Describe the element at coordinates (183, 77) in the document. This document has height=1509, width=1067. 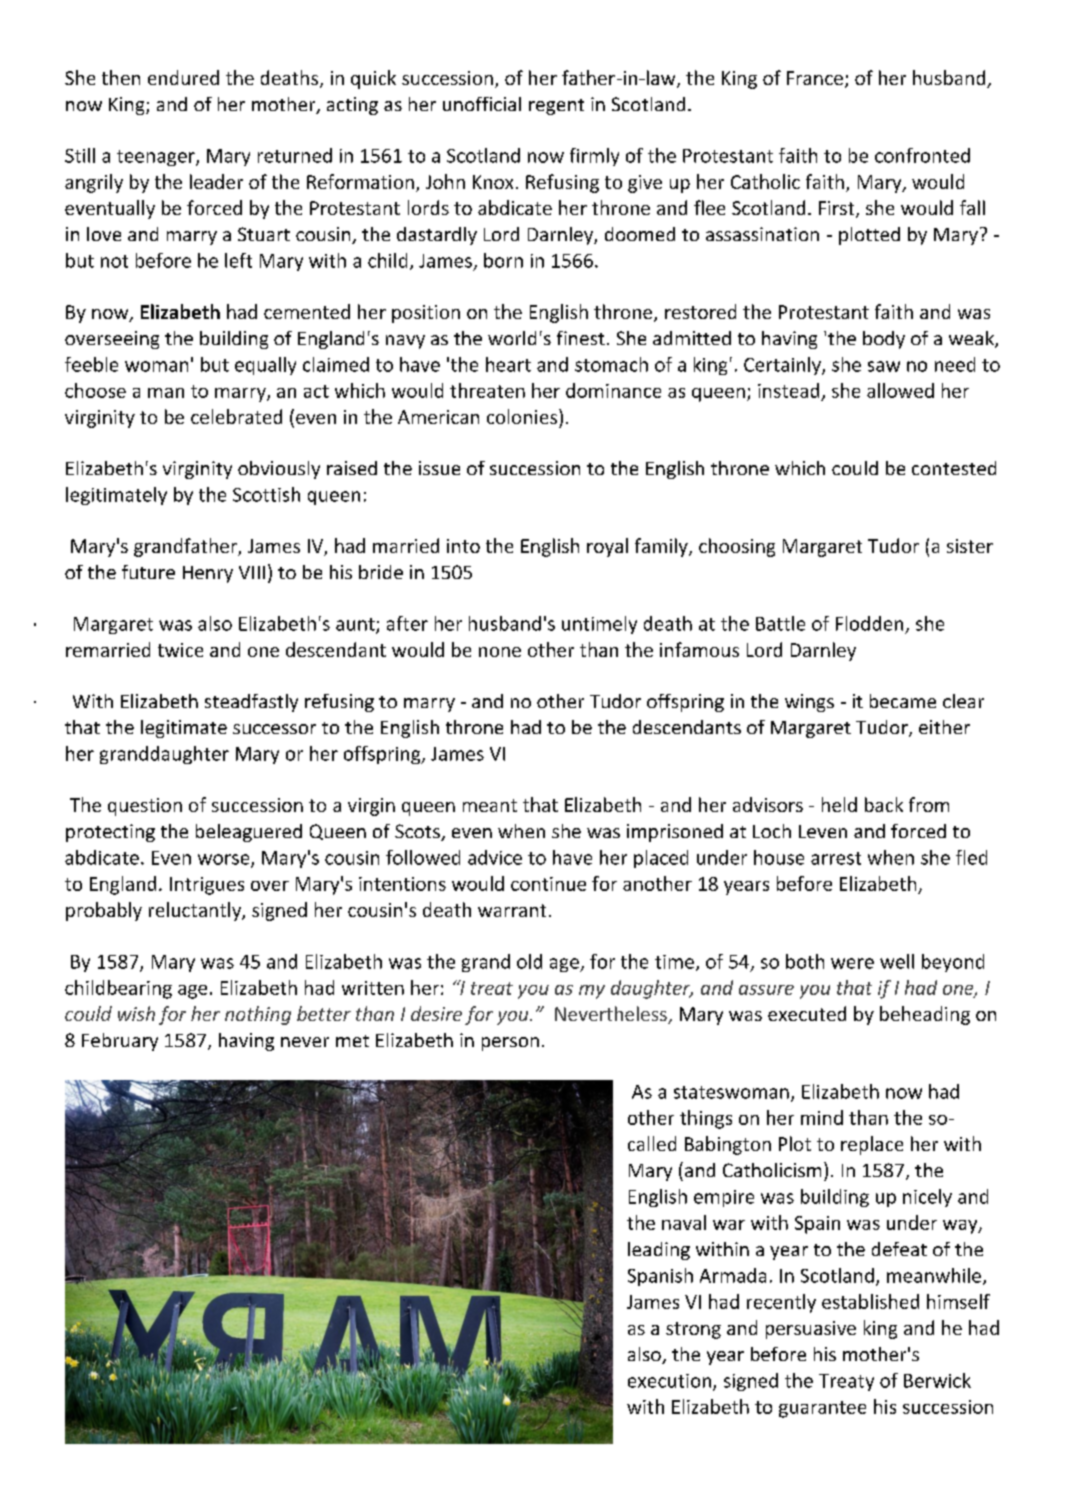
I see `endured` at that location.
